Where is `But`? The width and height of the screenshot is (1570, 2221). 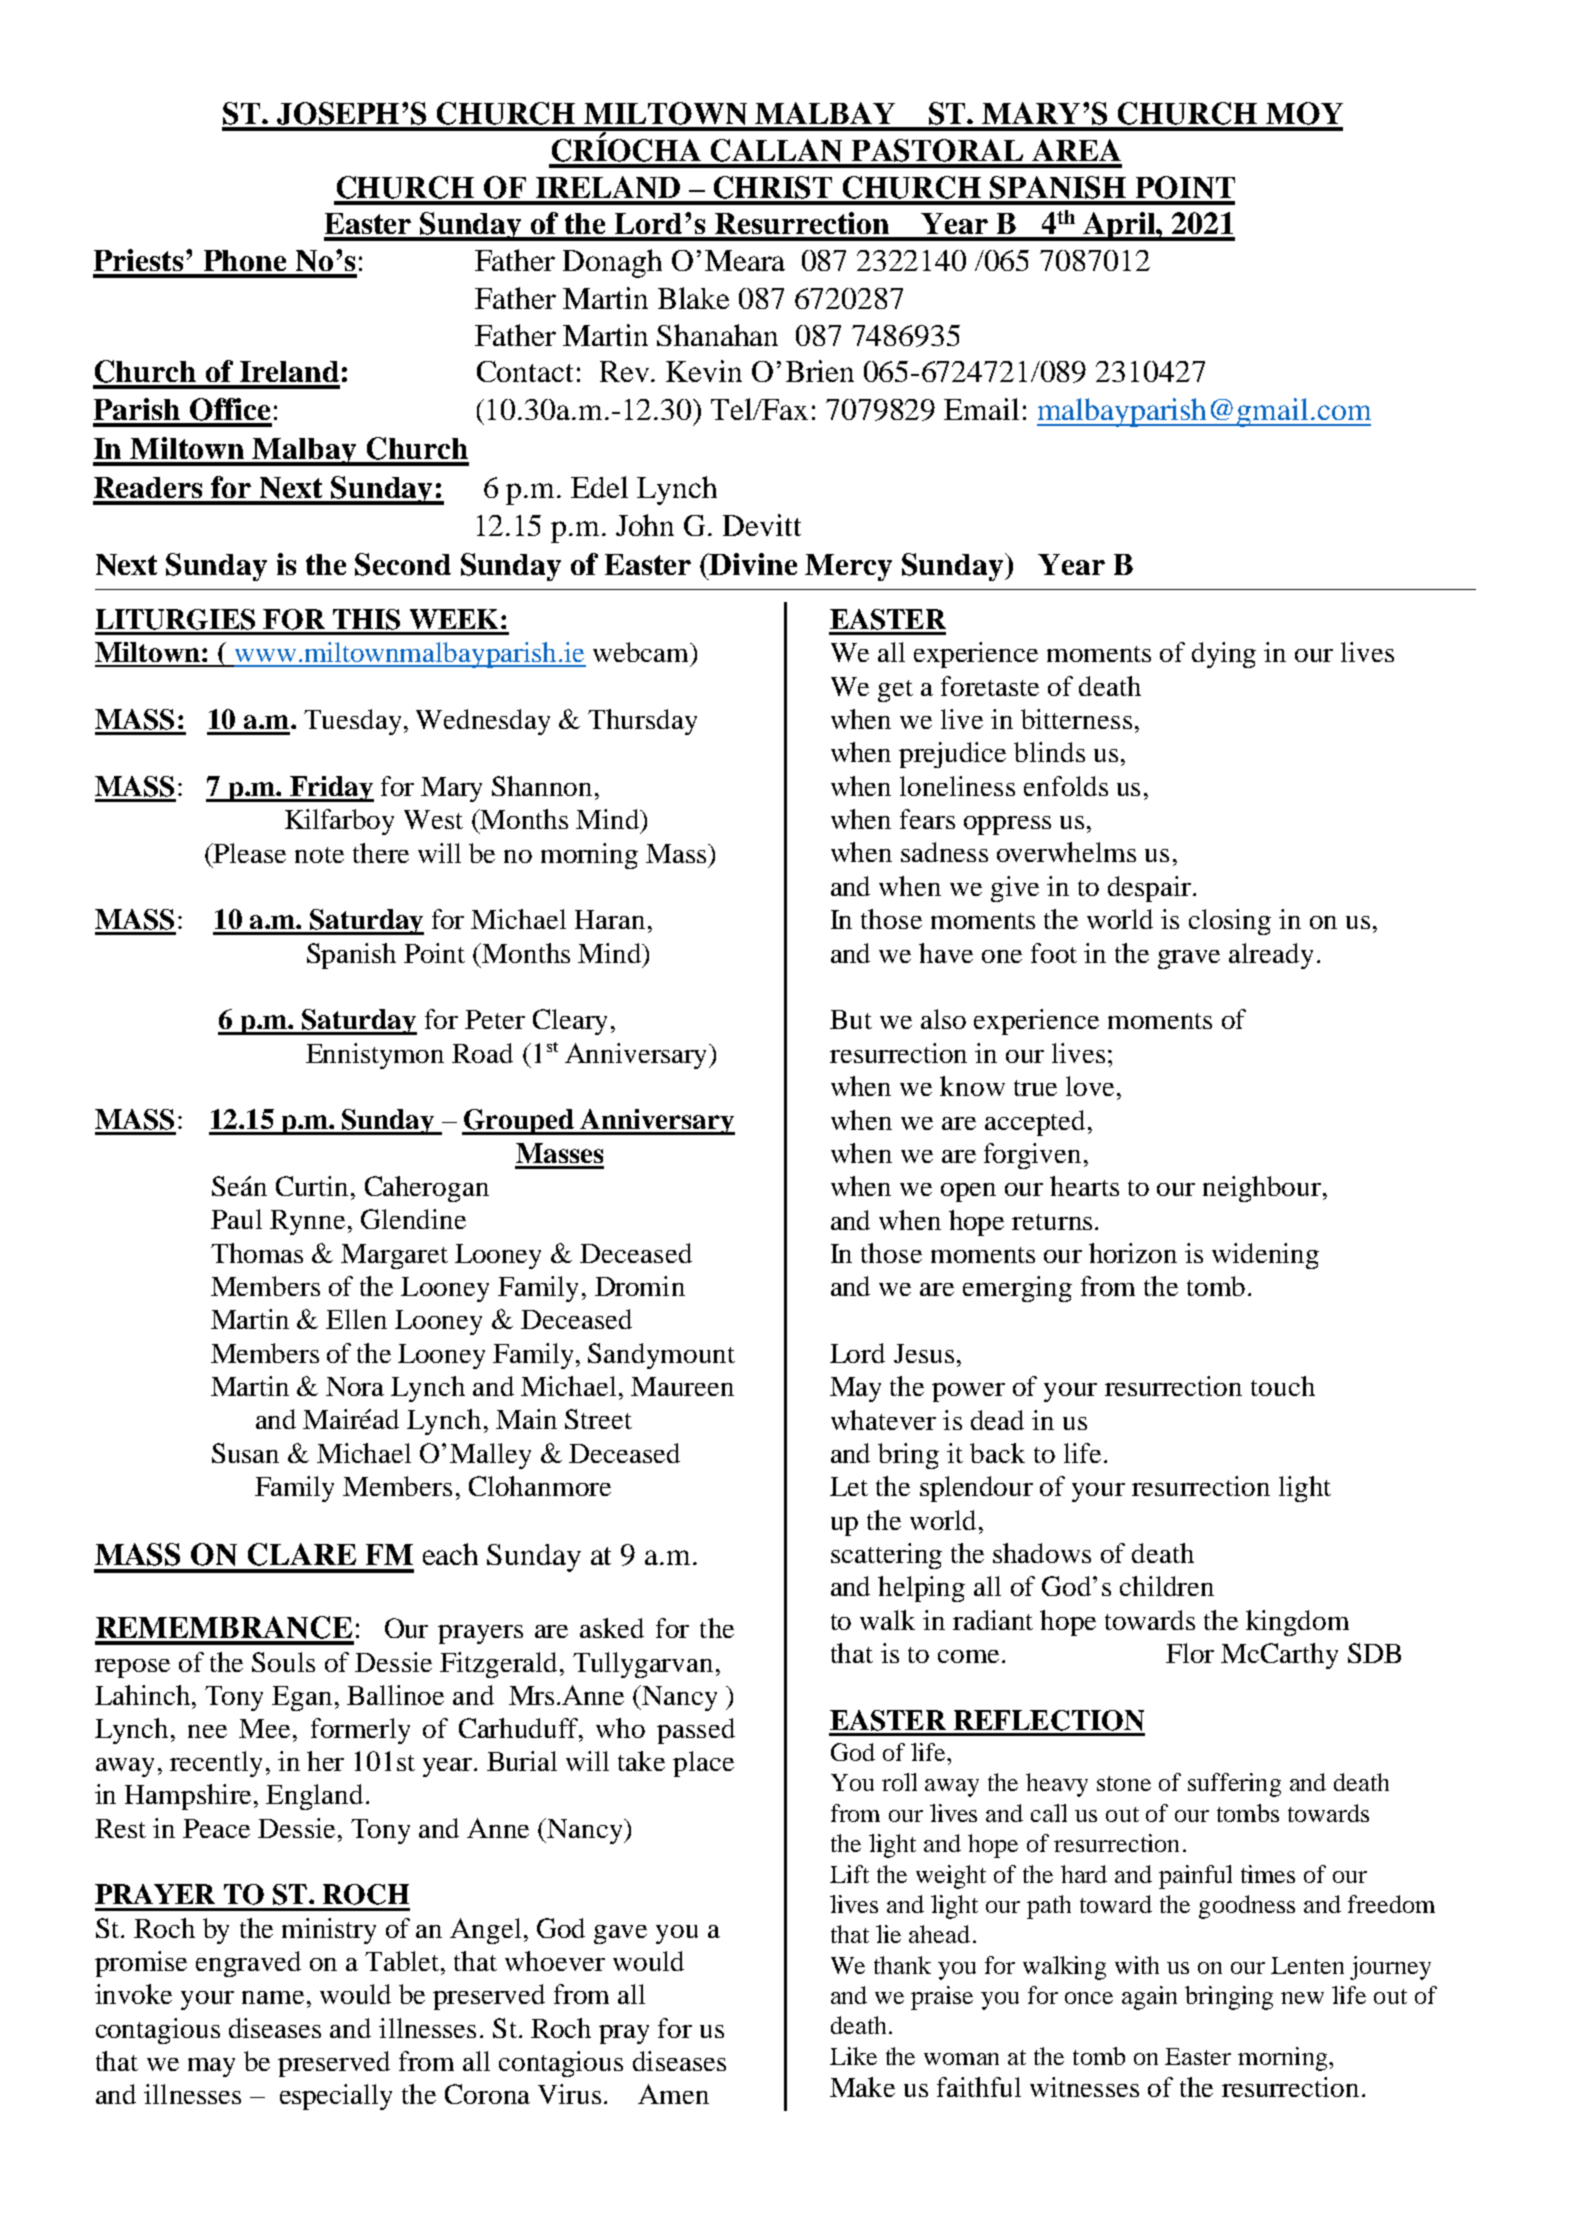 But is located at coordinates (851, 1019).
